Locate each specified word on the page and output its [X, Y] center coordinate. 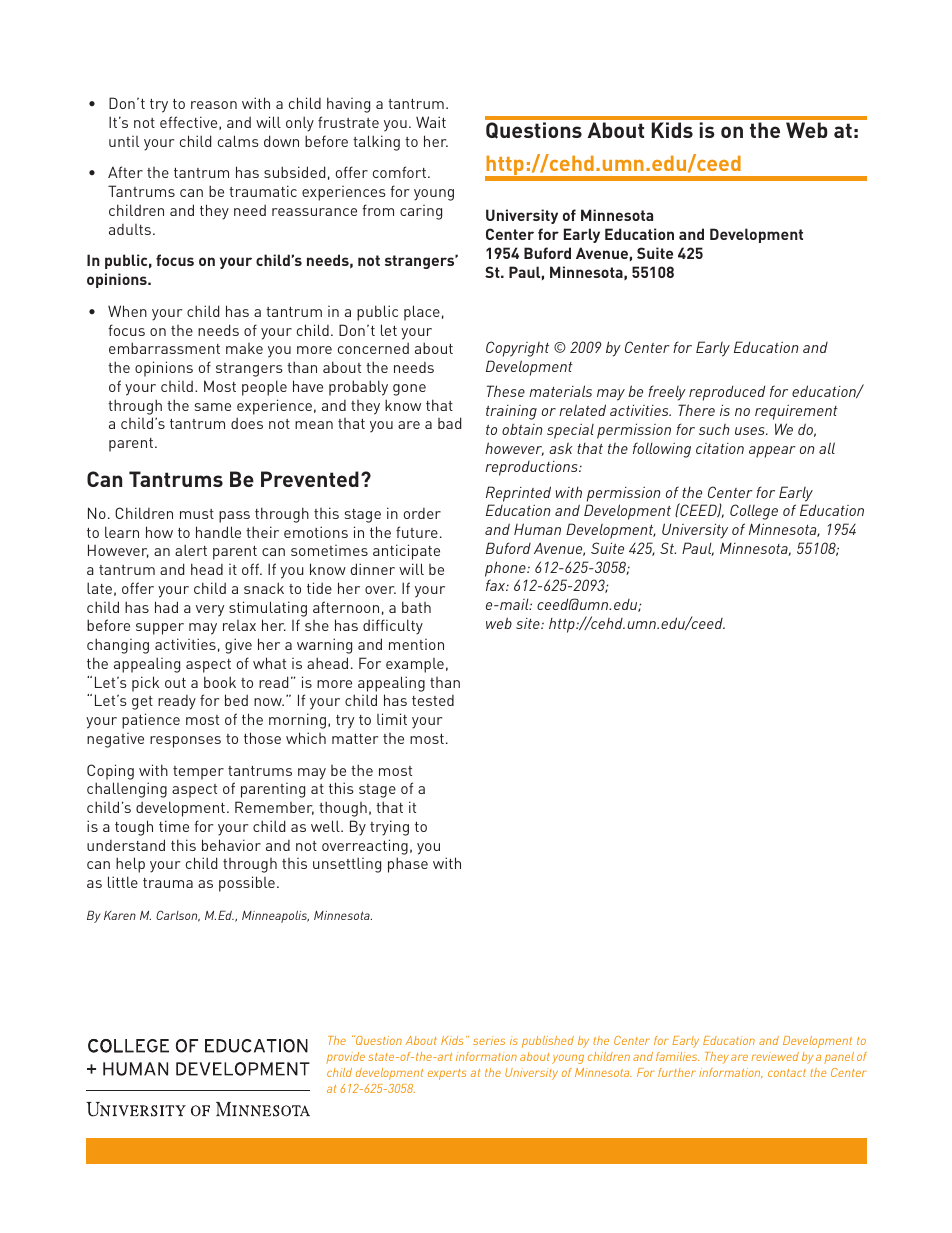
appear [772, 452]
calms [238, 141]
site [529, 623]
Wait [431, 122]
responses [185, 742]
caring [421, 212]
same [213, 407]
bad [449, 423]
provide [345, 1058]
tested [433, 700]
